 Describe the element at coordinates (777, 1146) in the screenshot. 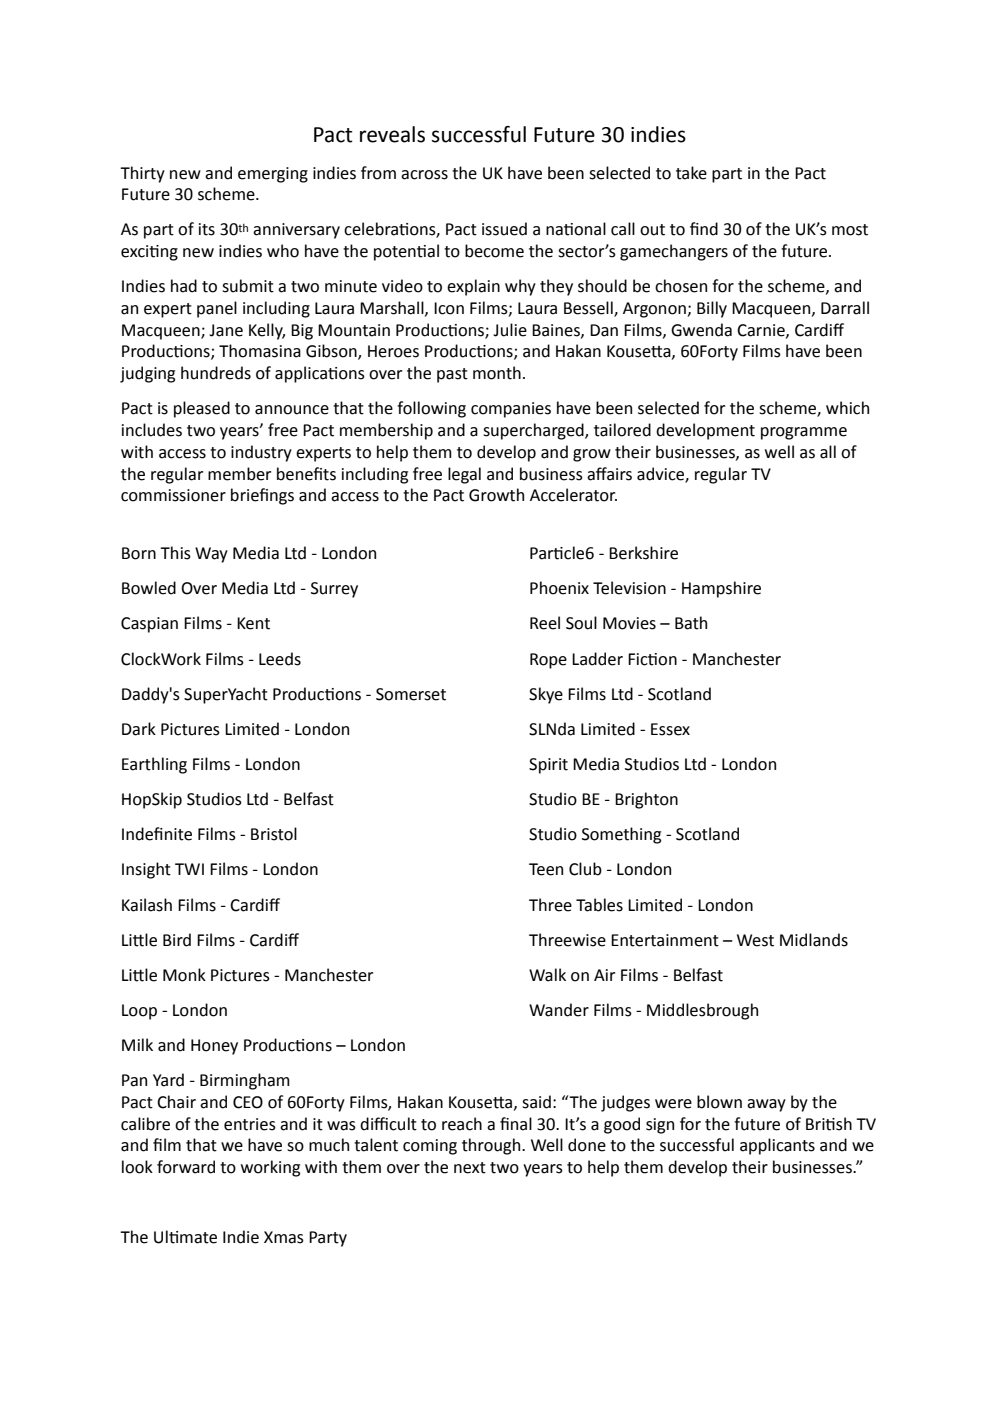

I see `applicants` at that location.
